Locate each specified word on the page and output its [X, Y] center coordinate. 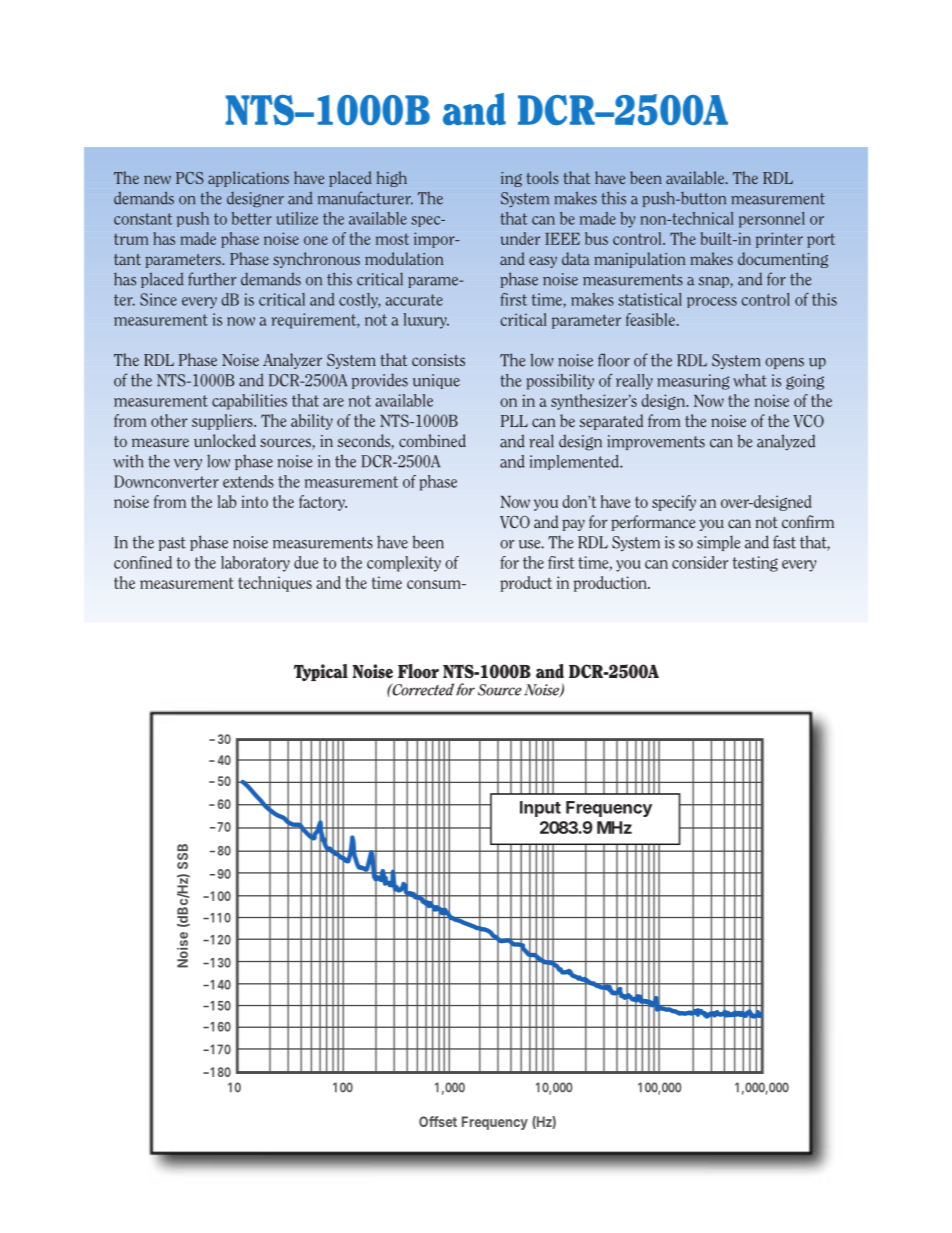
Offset [438, 1121]
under [520, 238]
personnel [772, 220]
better [252, 218]
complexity [404, 564]
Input [540, 809]
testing [755, 564]
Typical [321, 672]
